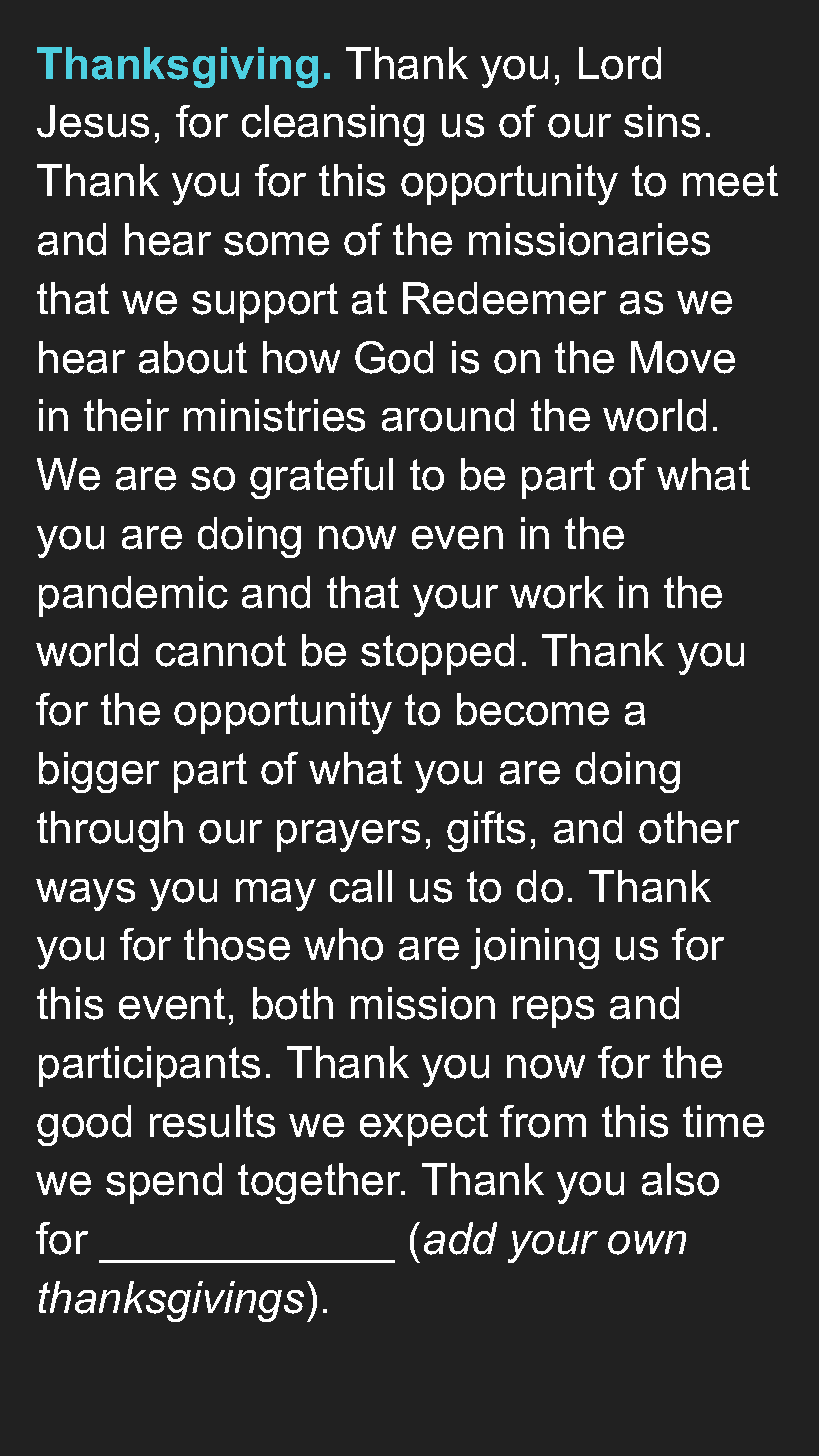 The height and width of the page is (1456, 819). Describe the element at coordinates (683, 357) in the page. I see `Move` at that location.
